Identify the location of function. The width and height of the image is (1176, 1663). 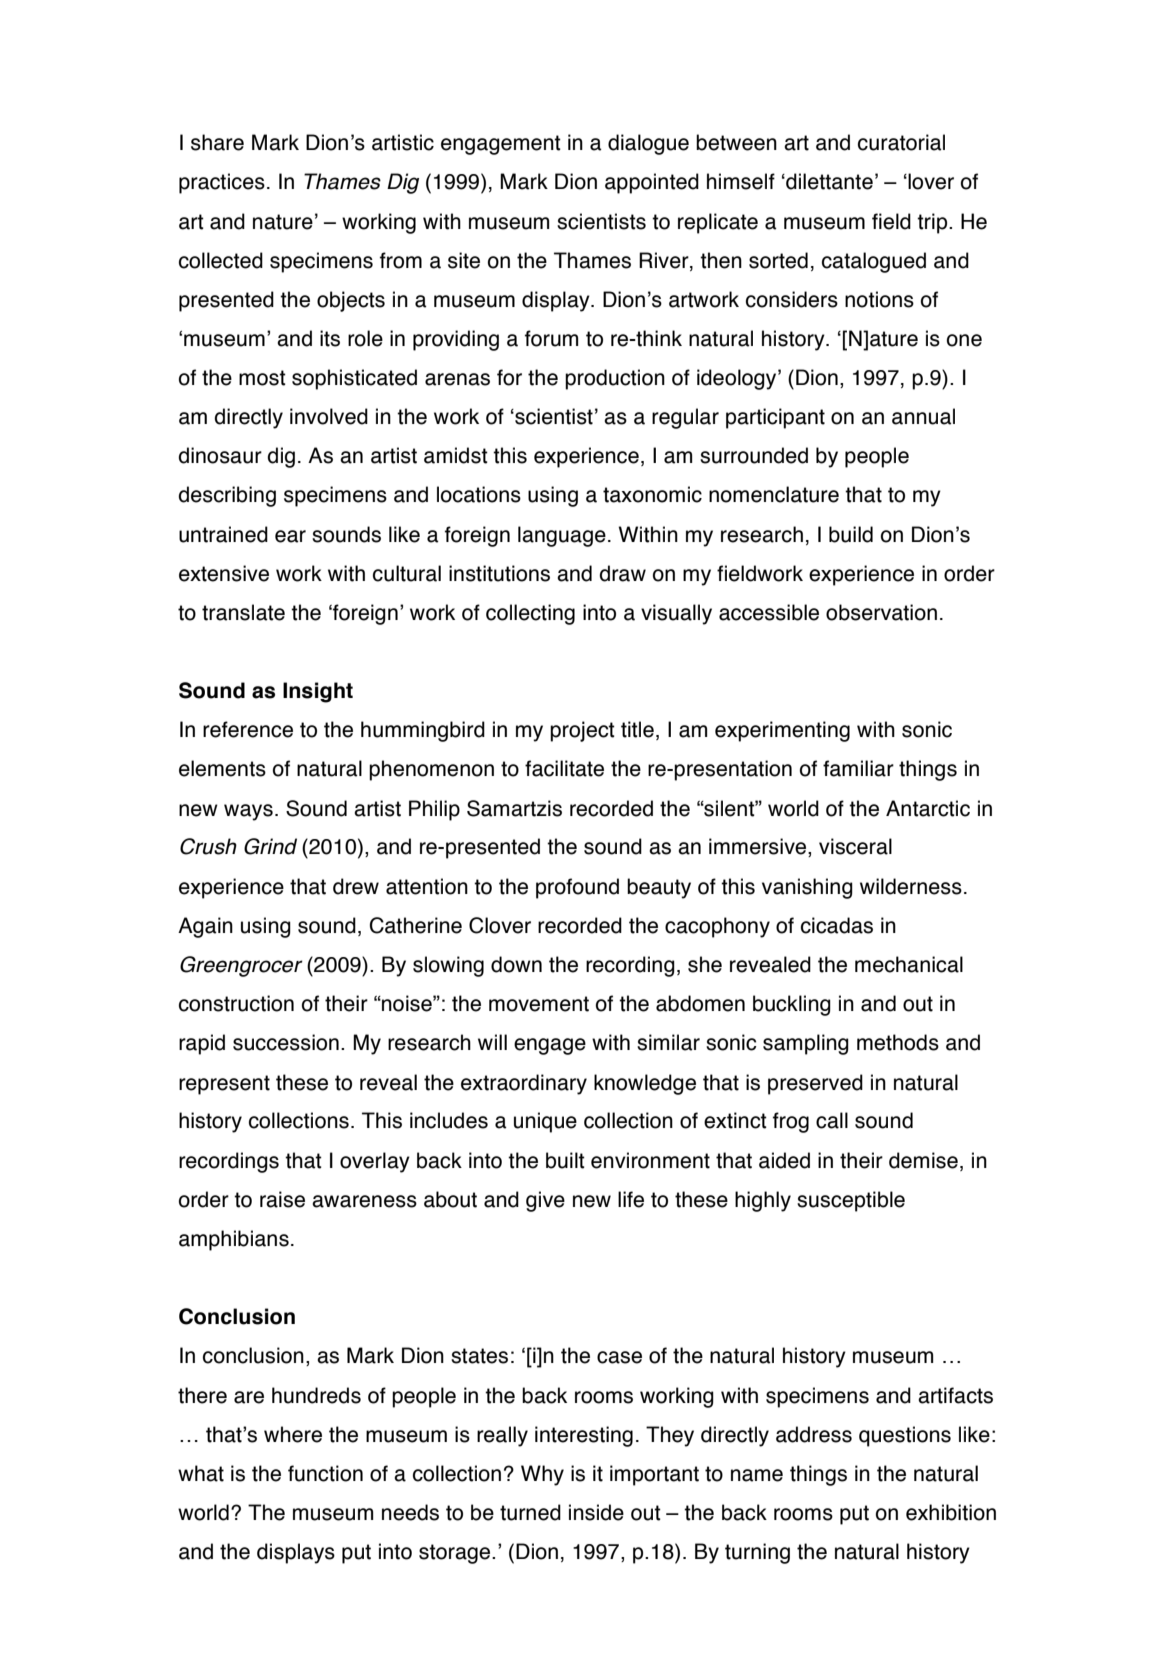
(325, 1473).
